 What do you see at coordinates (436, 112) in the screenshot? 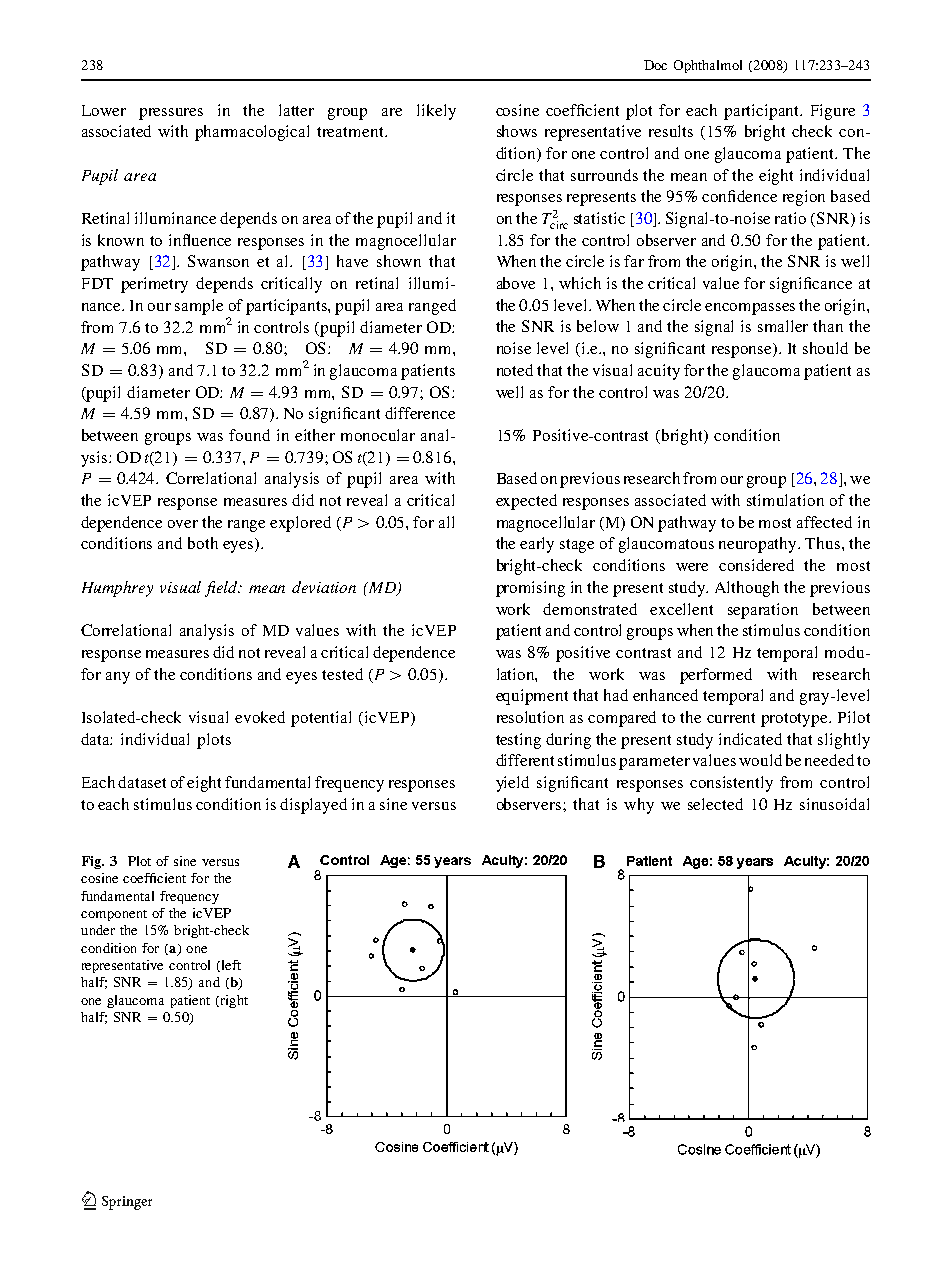
I see `likely` at bounding box center [436, 112].
